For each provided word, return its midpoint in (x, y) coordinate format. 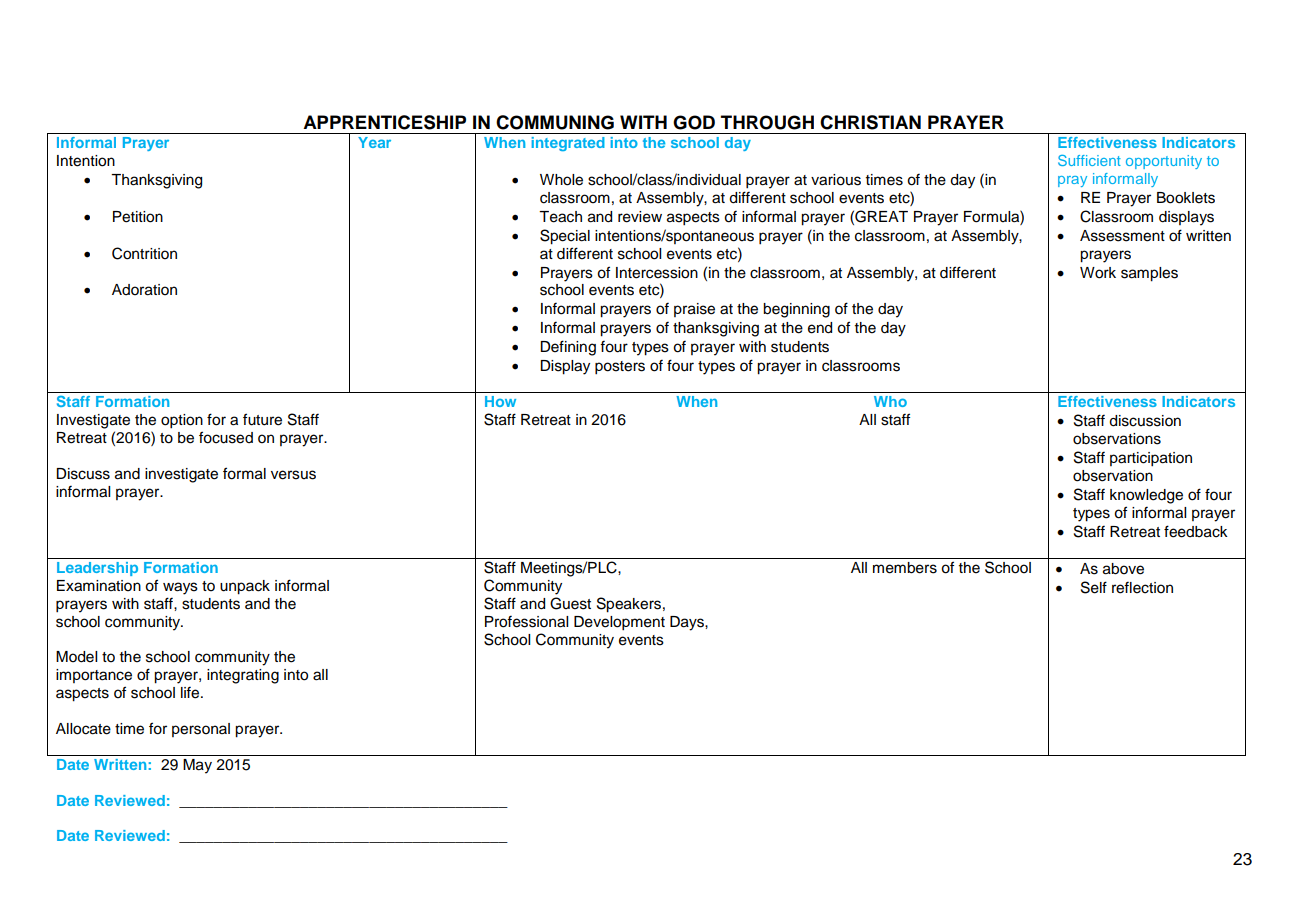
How (500, 401)
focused (226, 437)
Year (374, 142)
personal (201, 730)
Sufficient (1089, 160)
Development (619, 623)
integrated (568, 144)
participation (1151, 459)
